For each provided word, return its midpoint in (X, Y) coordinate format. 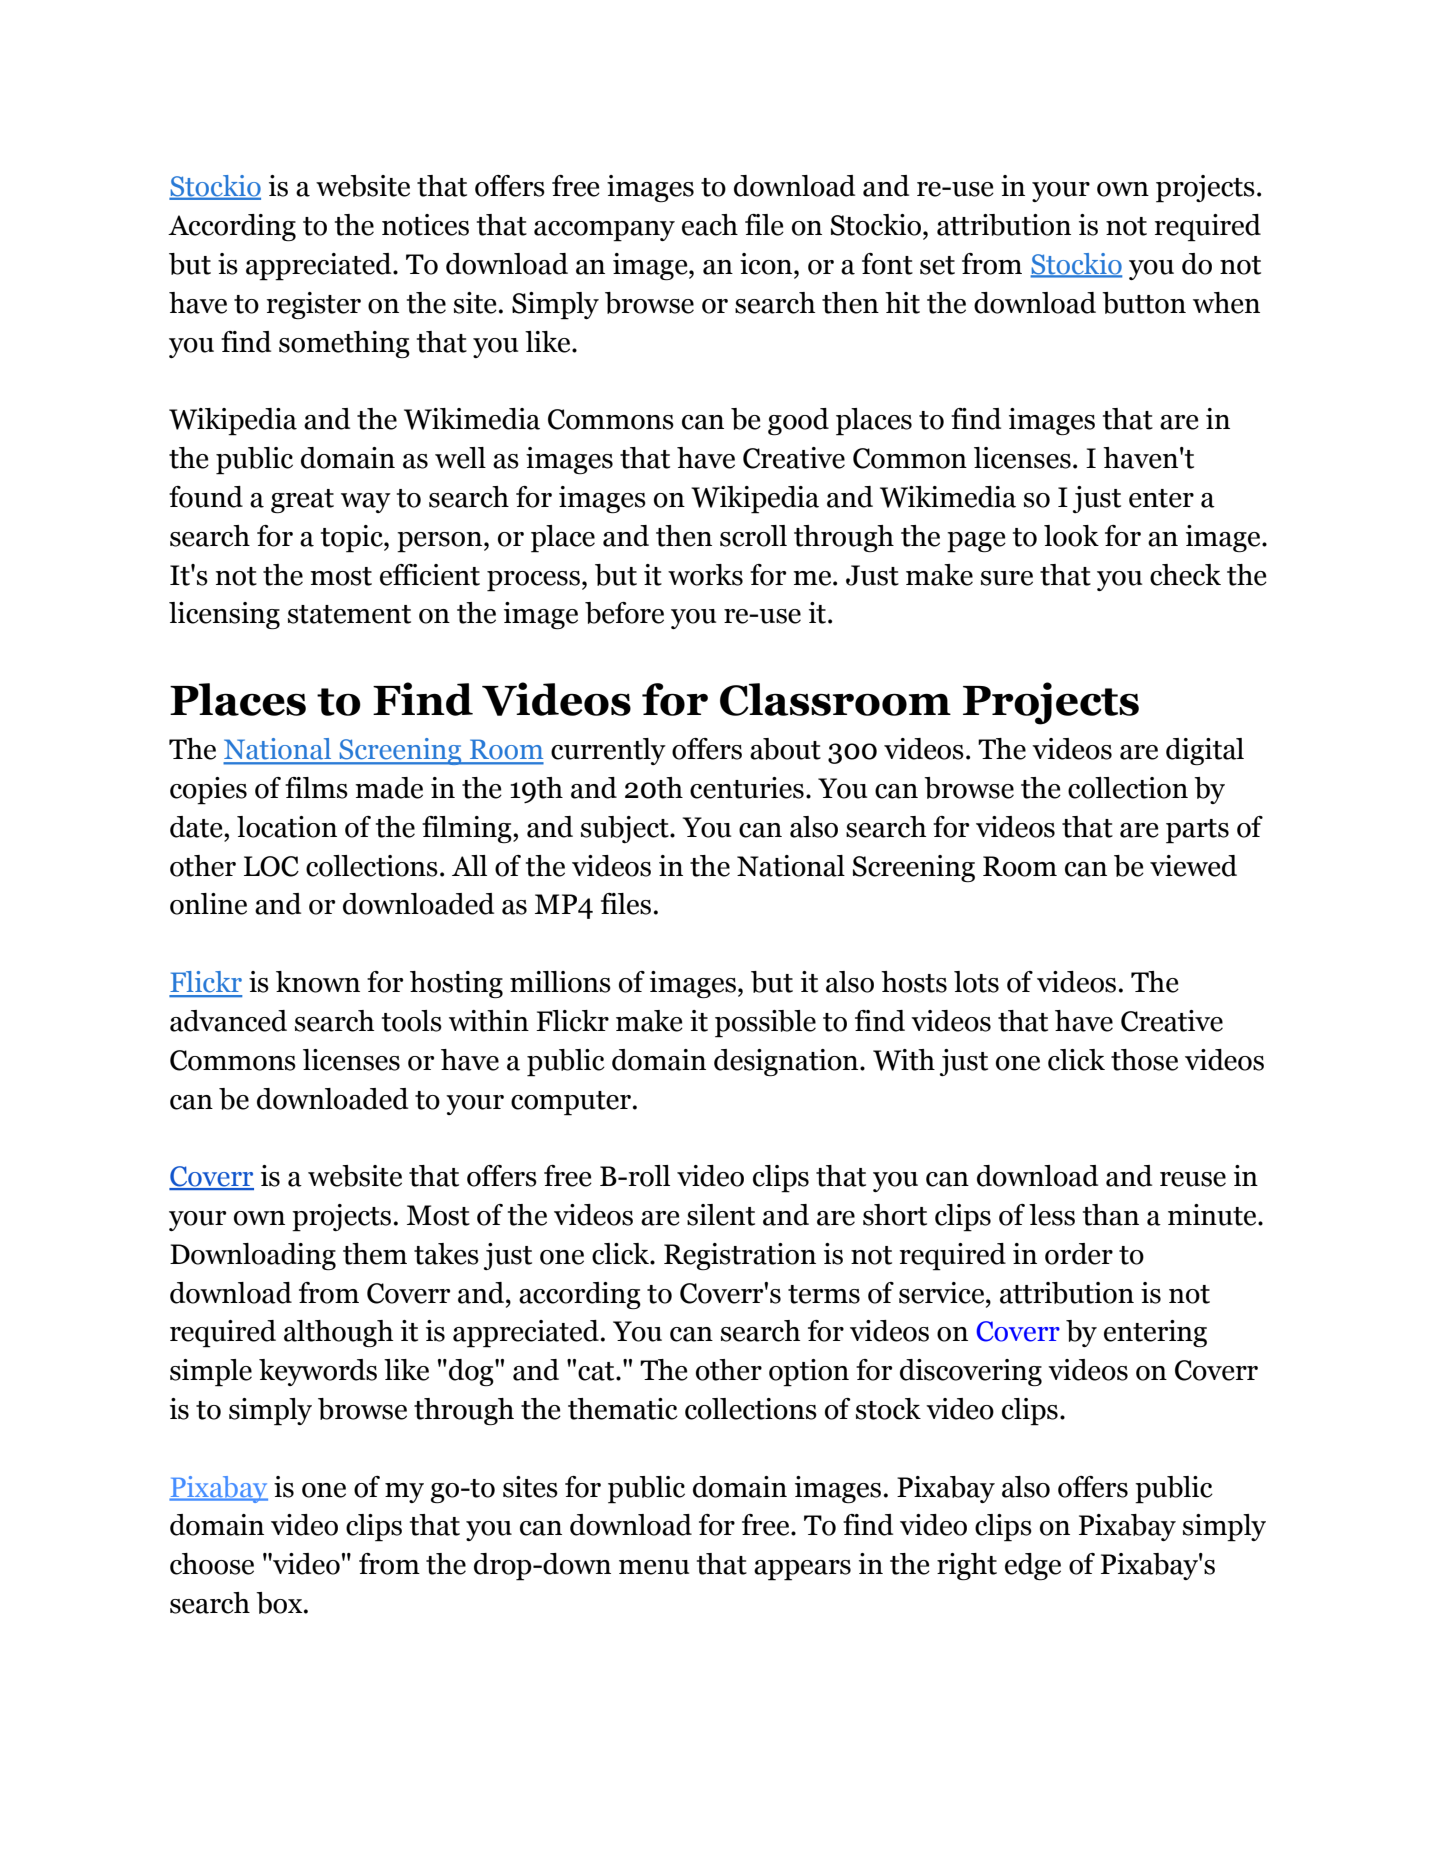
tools (412, 1021)
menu (654, 1567)
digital (1205, 751)
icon (767, 264)
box (280, 1603)
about (785, 749)
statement (349, 614)
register (314, 305)
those (1144, 1060)
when (1226, 303)
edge (1033, 1566)
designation (787, 1062)
